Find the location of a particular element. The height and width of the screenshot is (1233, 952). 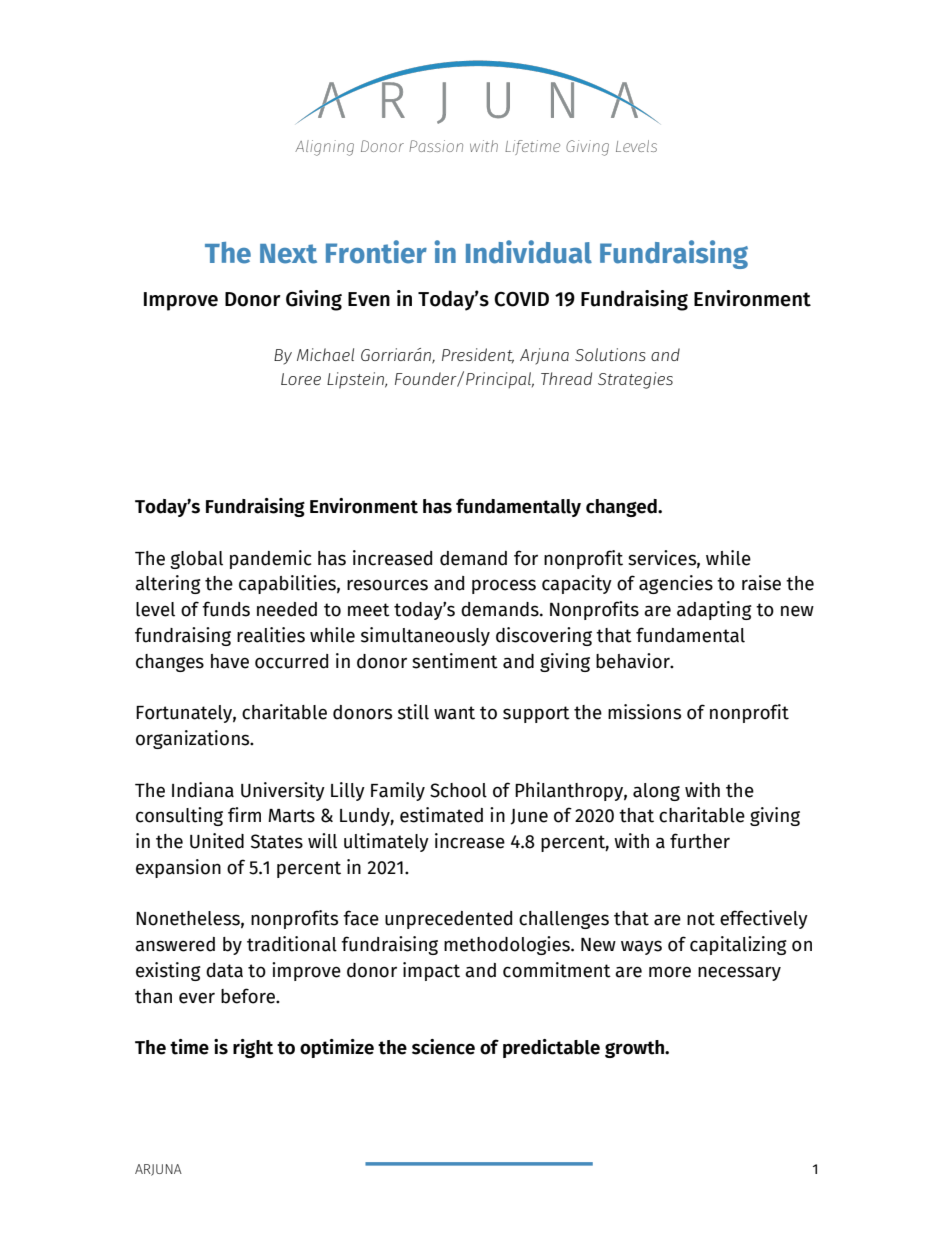

process is located at coordinates (504, 586).
